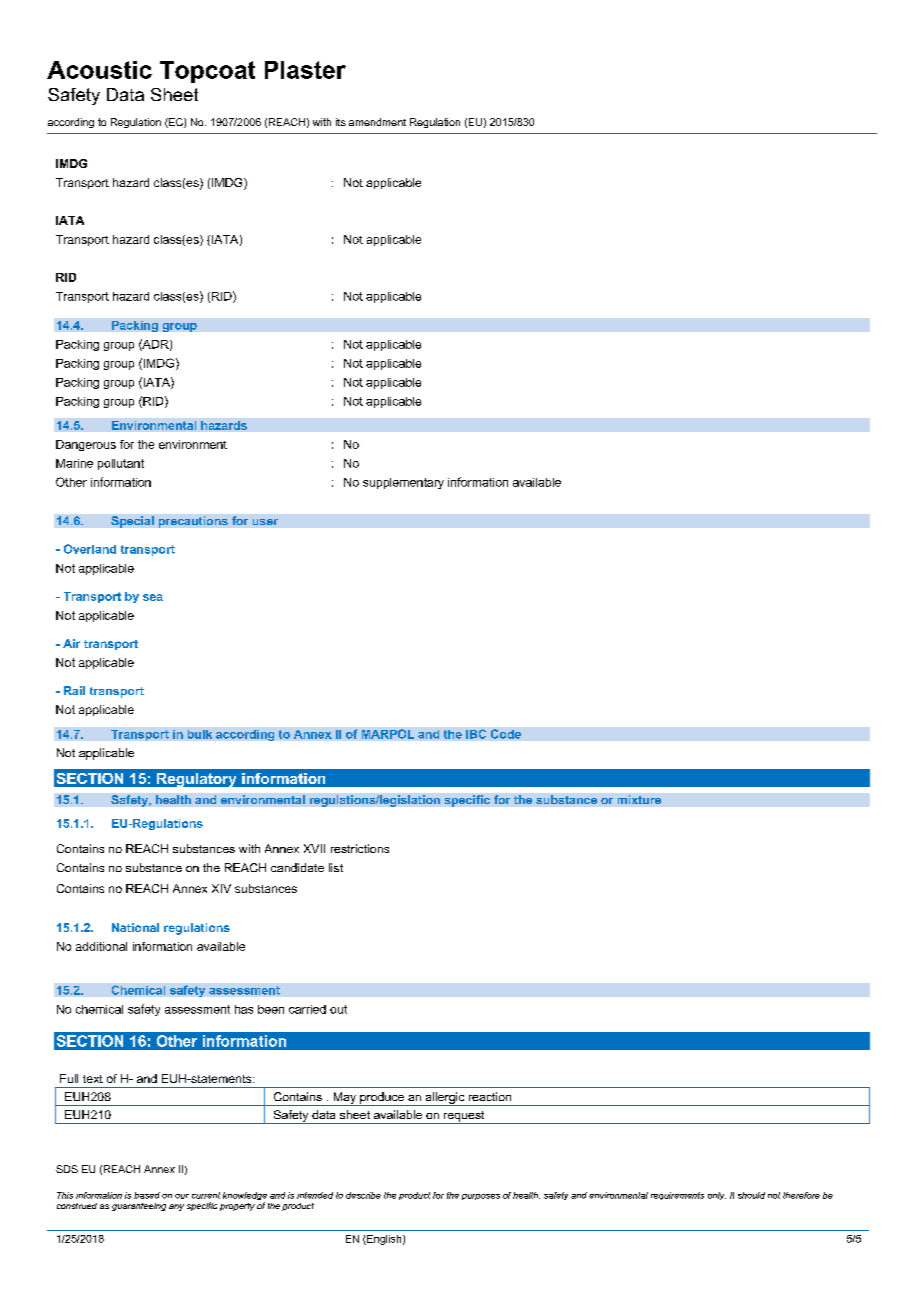 This screenshot has height=1308, width=924. Describe the element at coordinates (481, 1197) in the screenshot. I see `purposes` at that location.
